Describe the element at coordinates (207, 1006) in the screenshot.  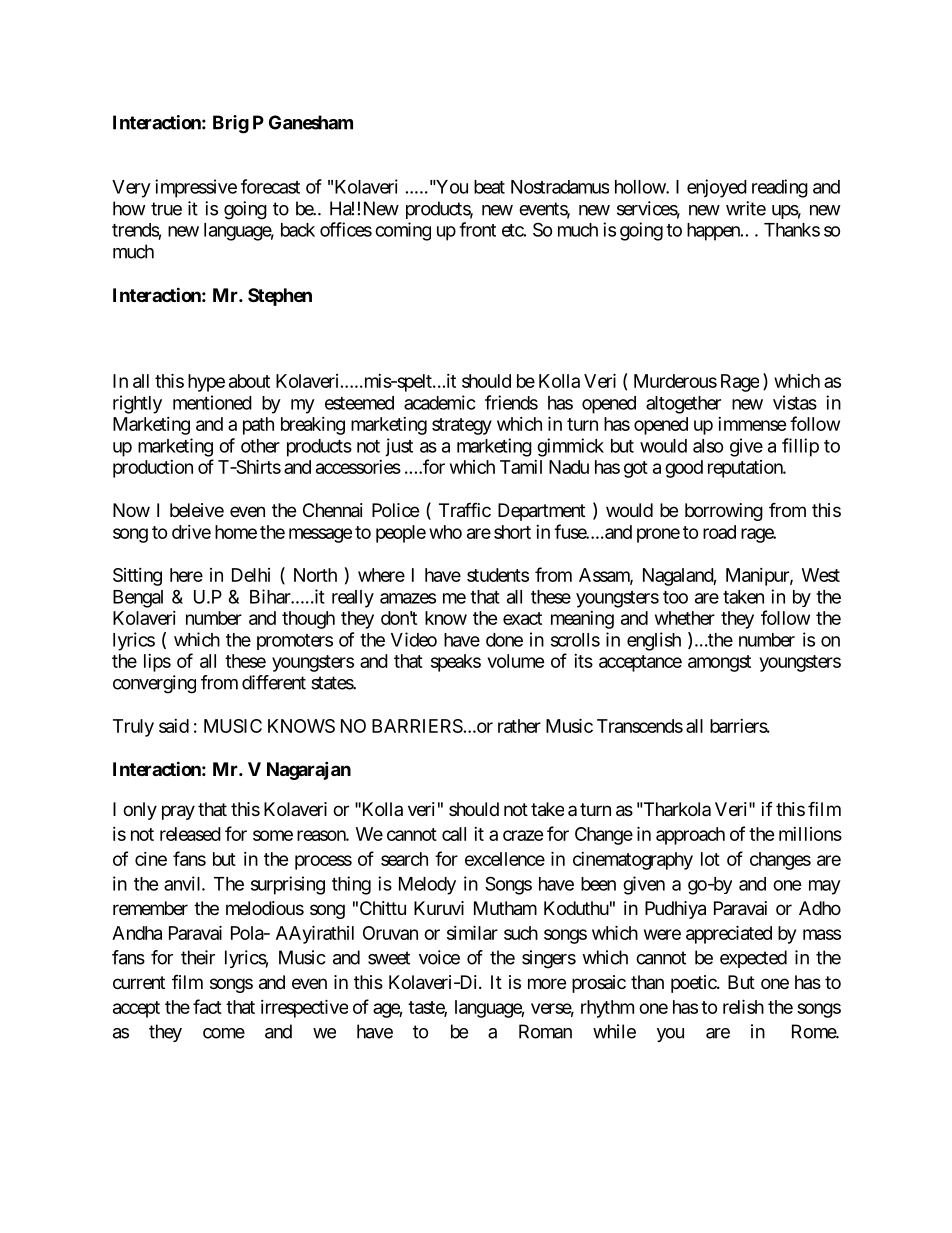
I see `fact` at that location.
